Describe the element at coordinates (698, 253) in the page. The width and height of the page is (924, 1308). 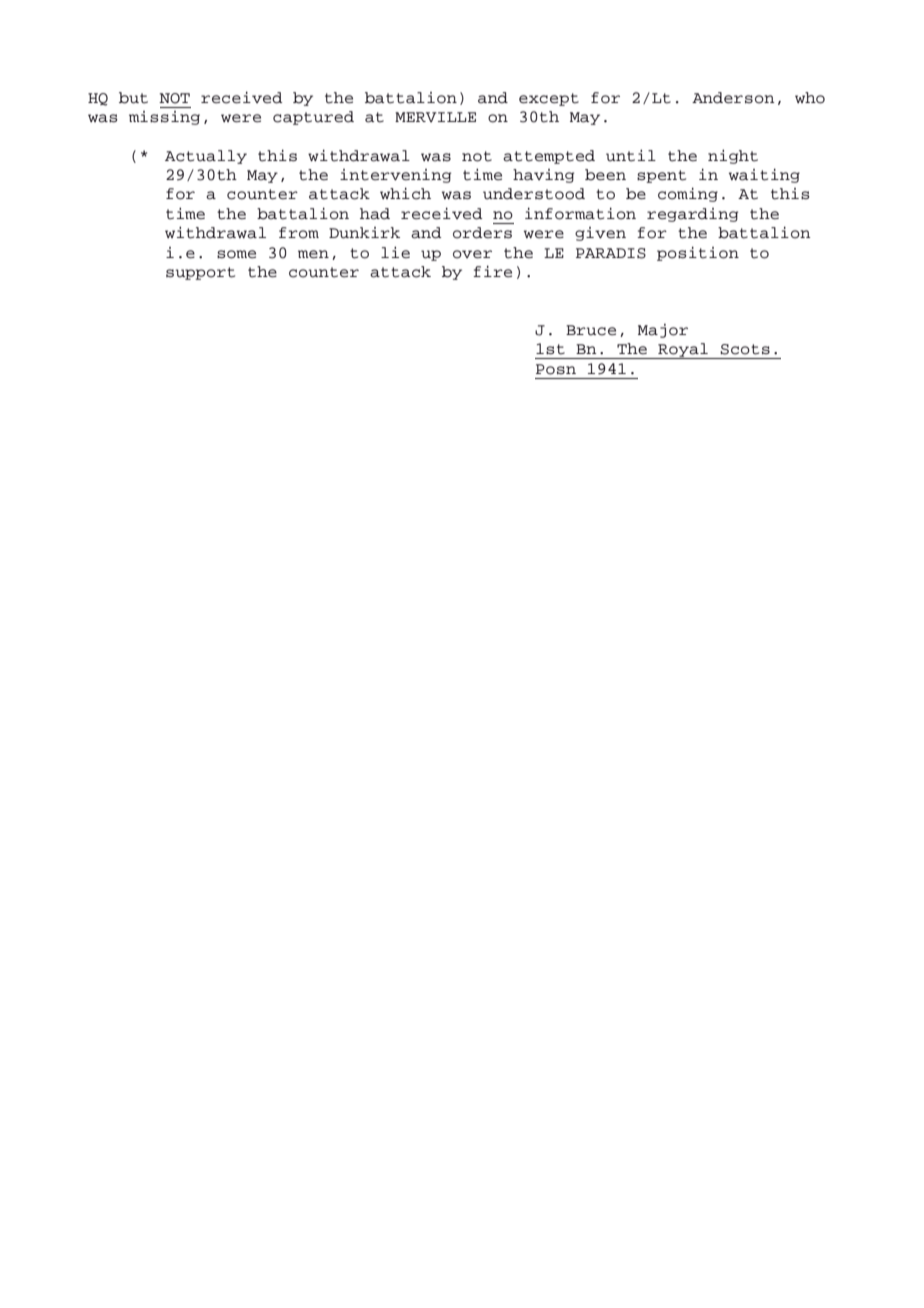
I see `position` at that location.
